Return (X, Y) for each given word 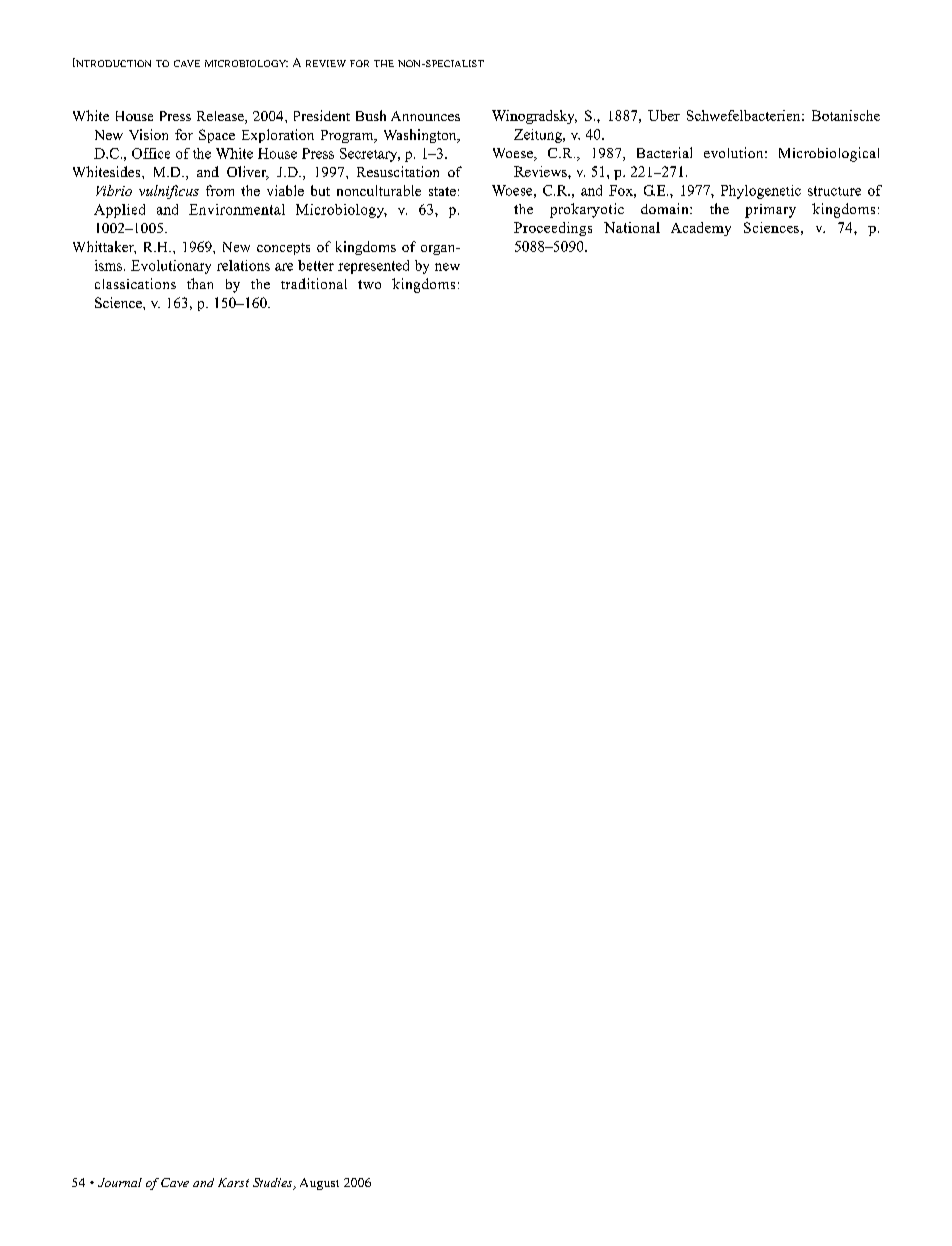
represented (373, 267)
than (200, 283)
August (319, 1184)
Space (217, 136)
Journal (120, 1182)
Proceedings (553, 229)
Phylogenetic (761, 192)
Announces (425, 116)
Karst (233, 1182)
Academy (701, 229)
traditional (314, 283)
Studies (274, 1184)
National (632, 227)
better (316, 265)
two (369, 284)
